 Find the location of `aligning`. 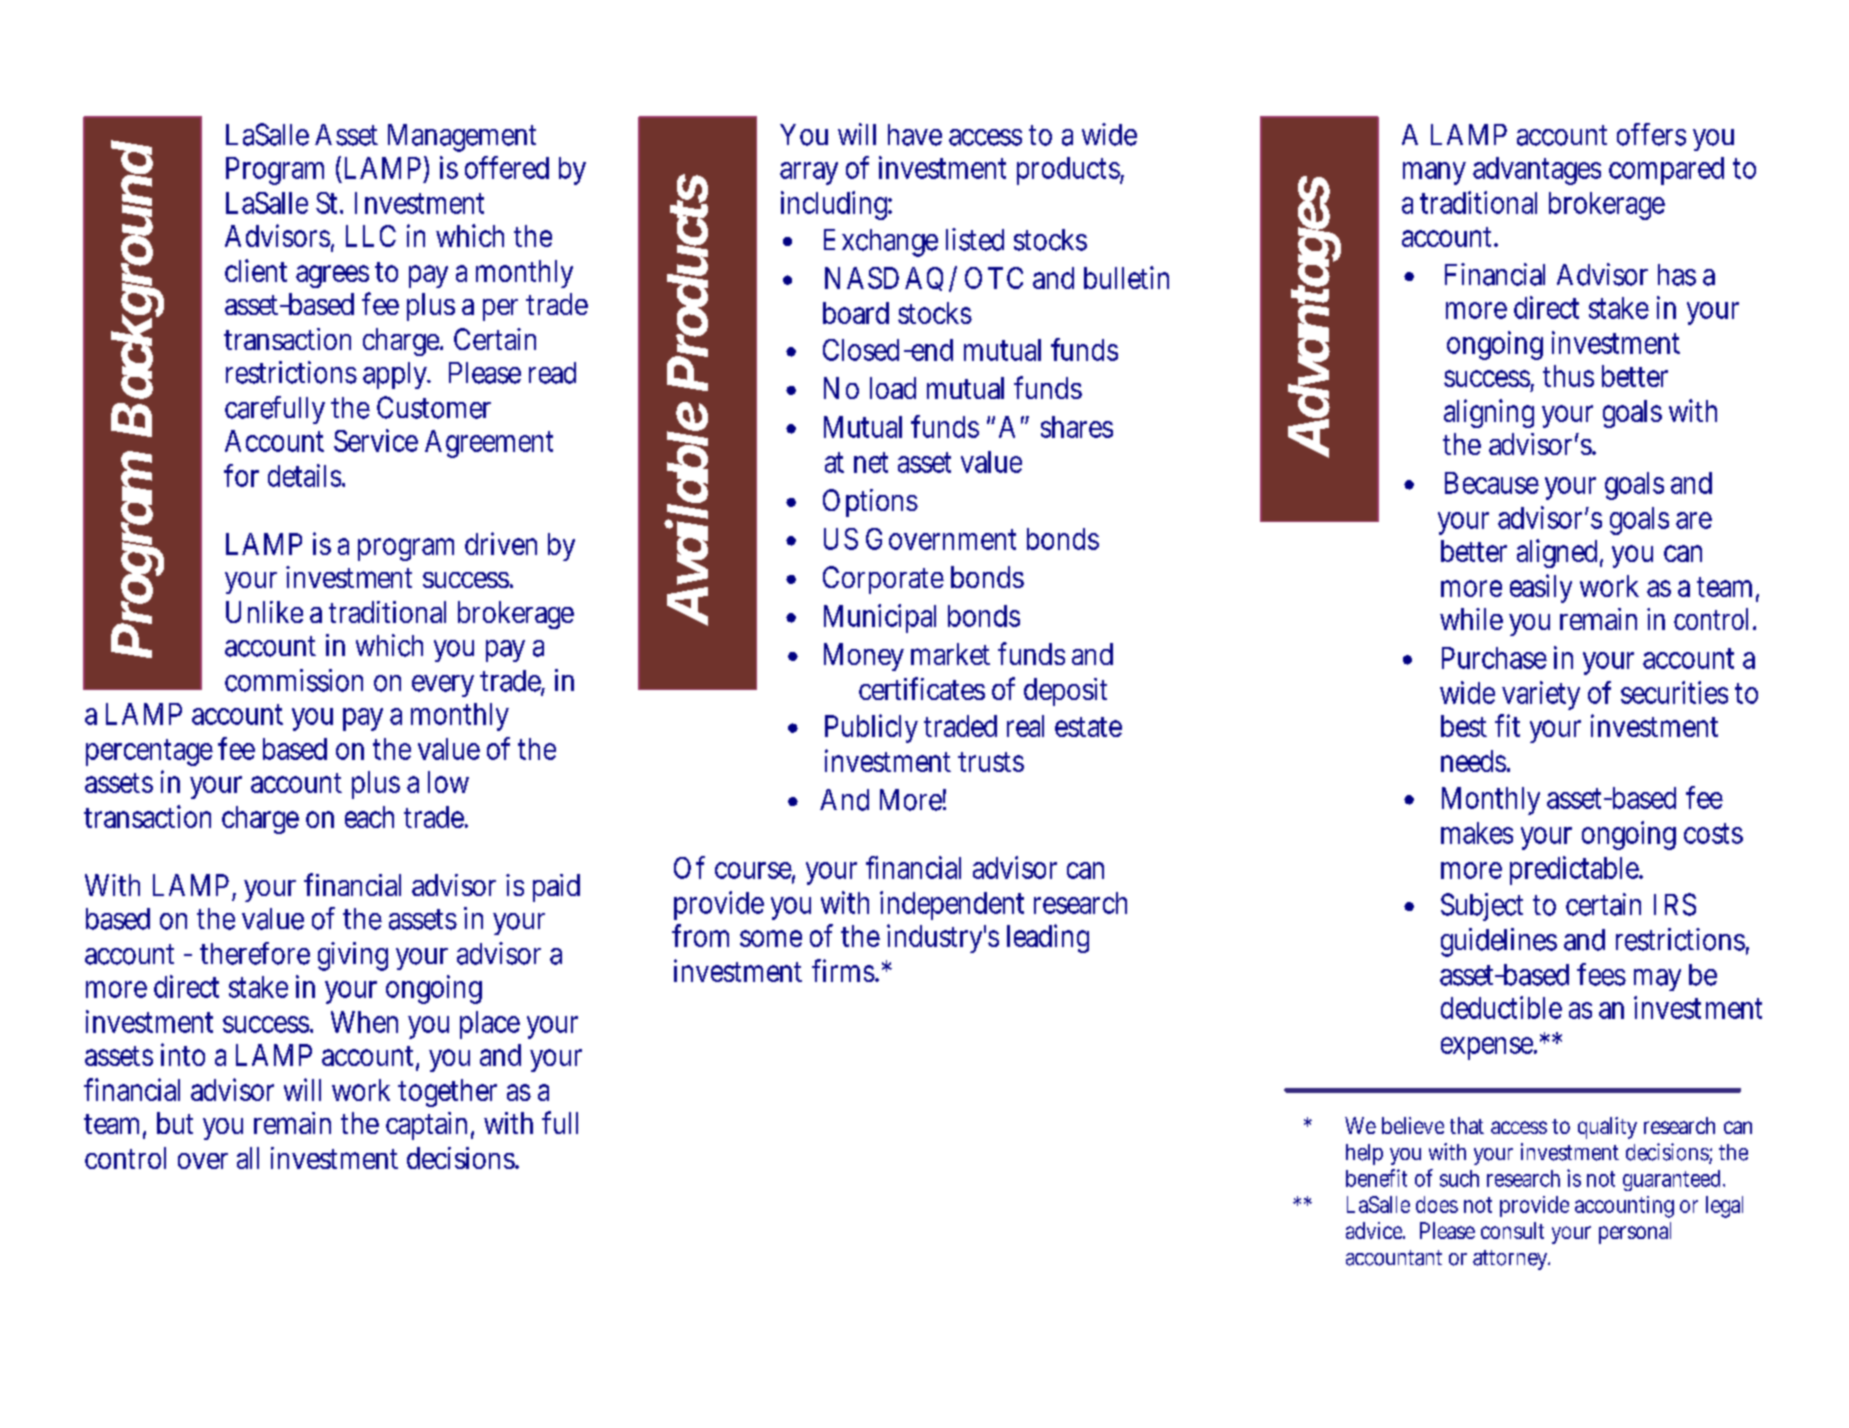

aligning is located at coordinates (1489, 413).
